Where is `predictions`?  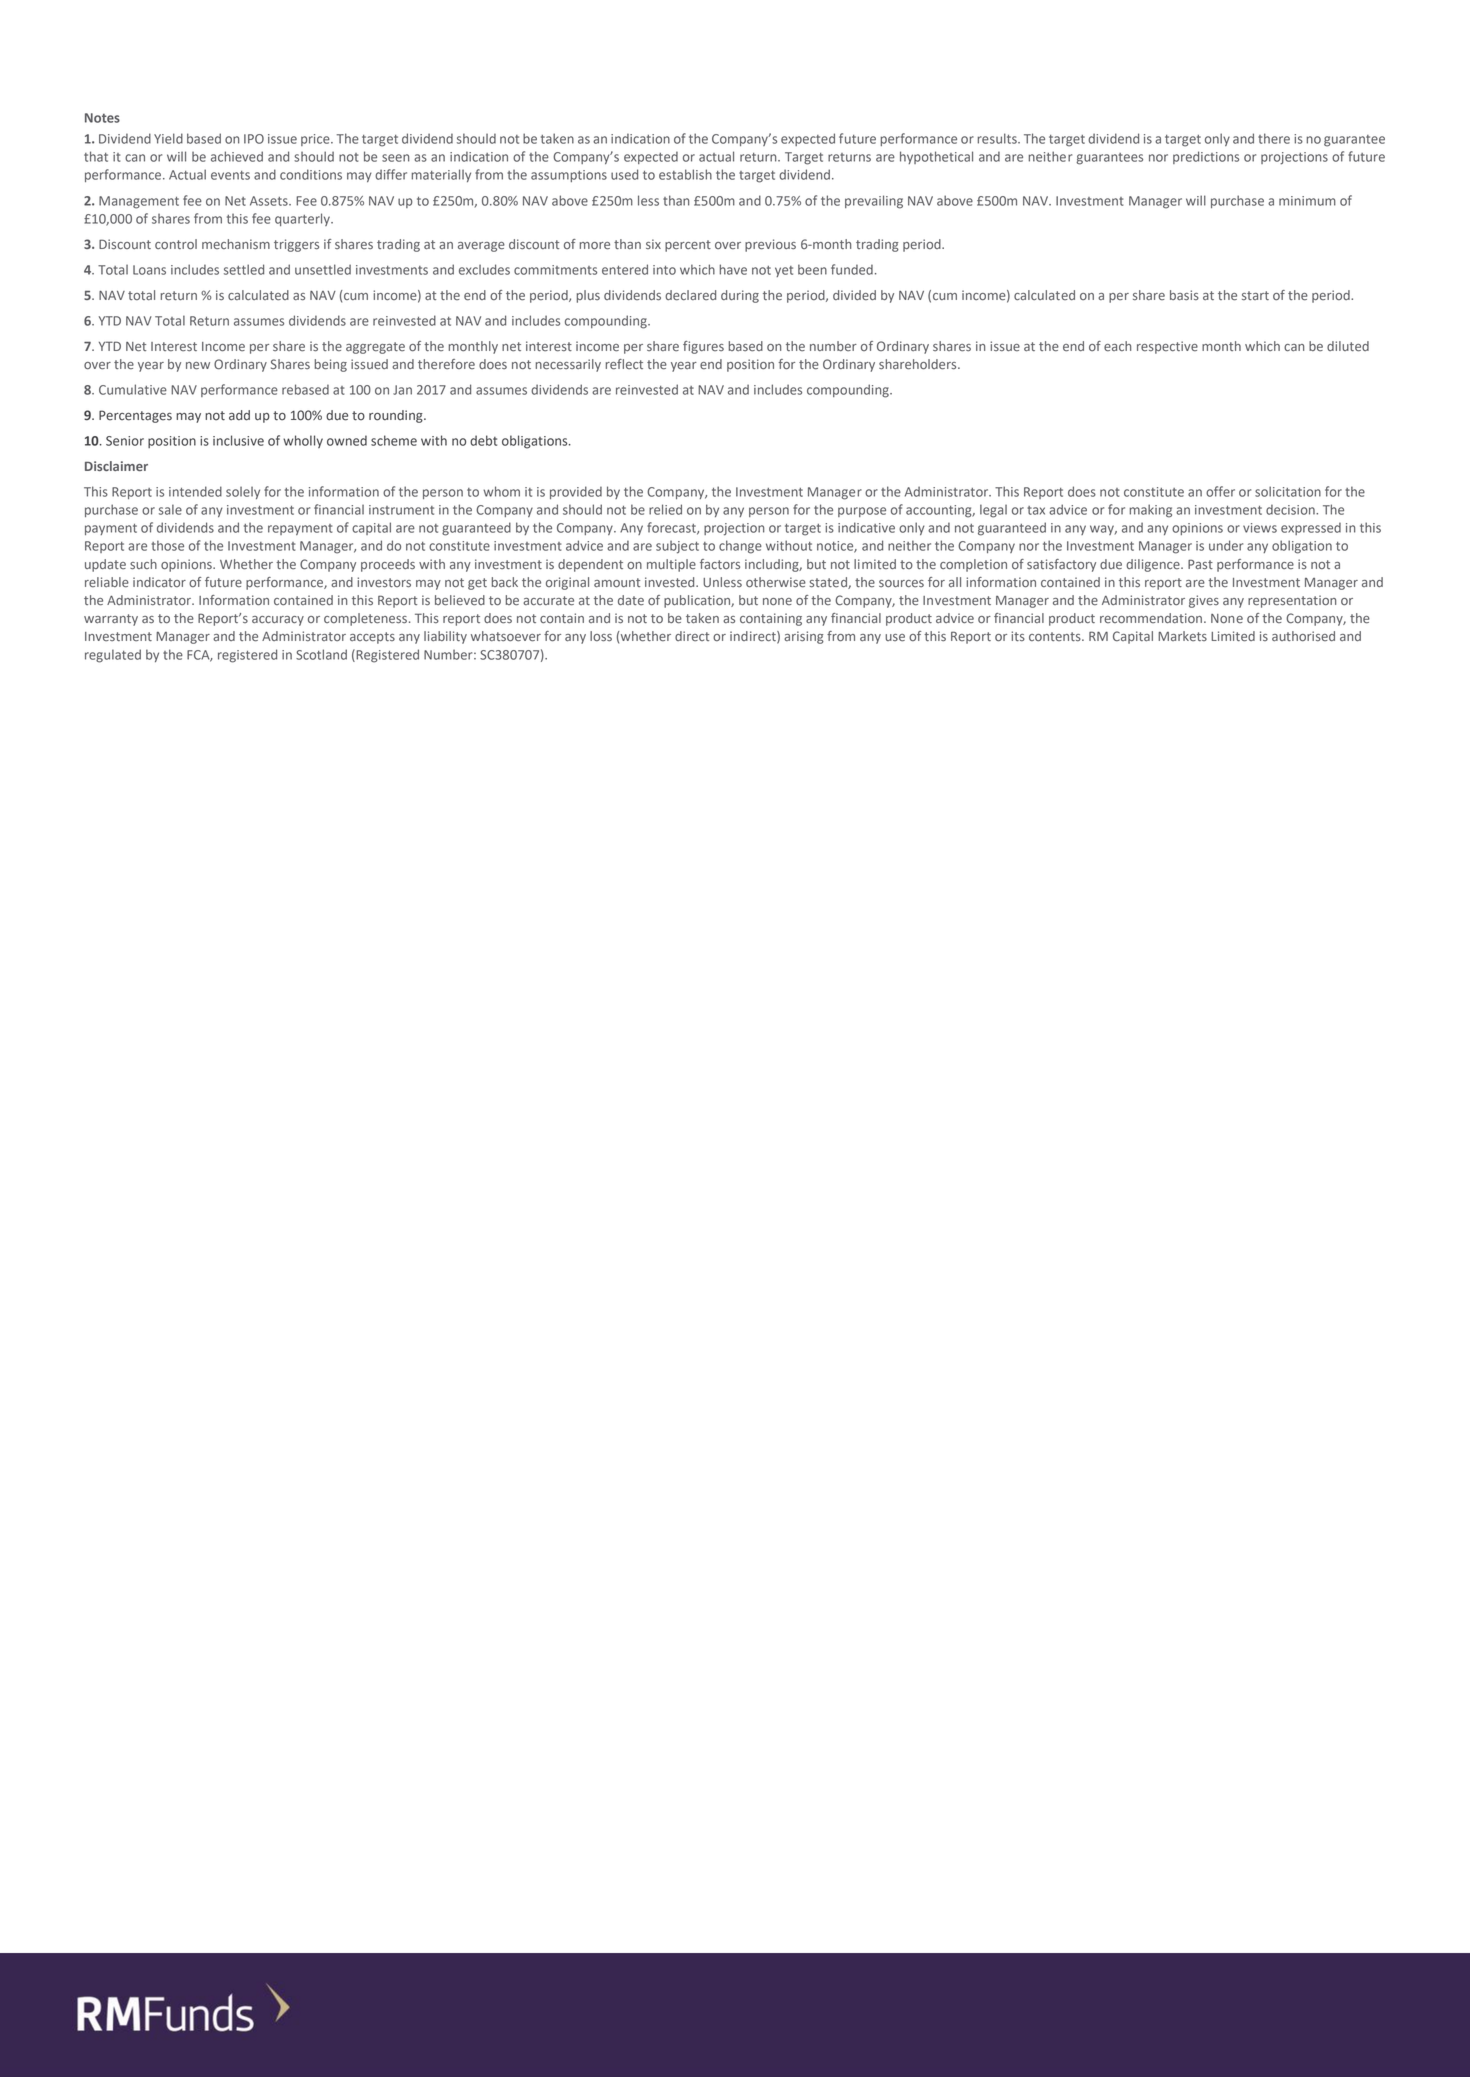
predictions is located at coordinates (1206, 157).
